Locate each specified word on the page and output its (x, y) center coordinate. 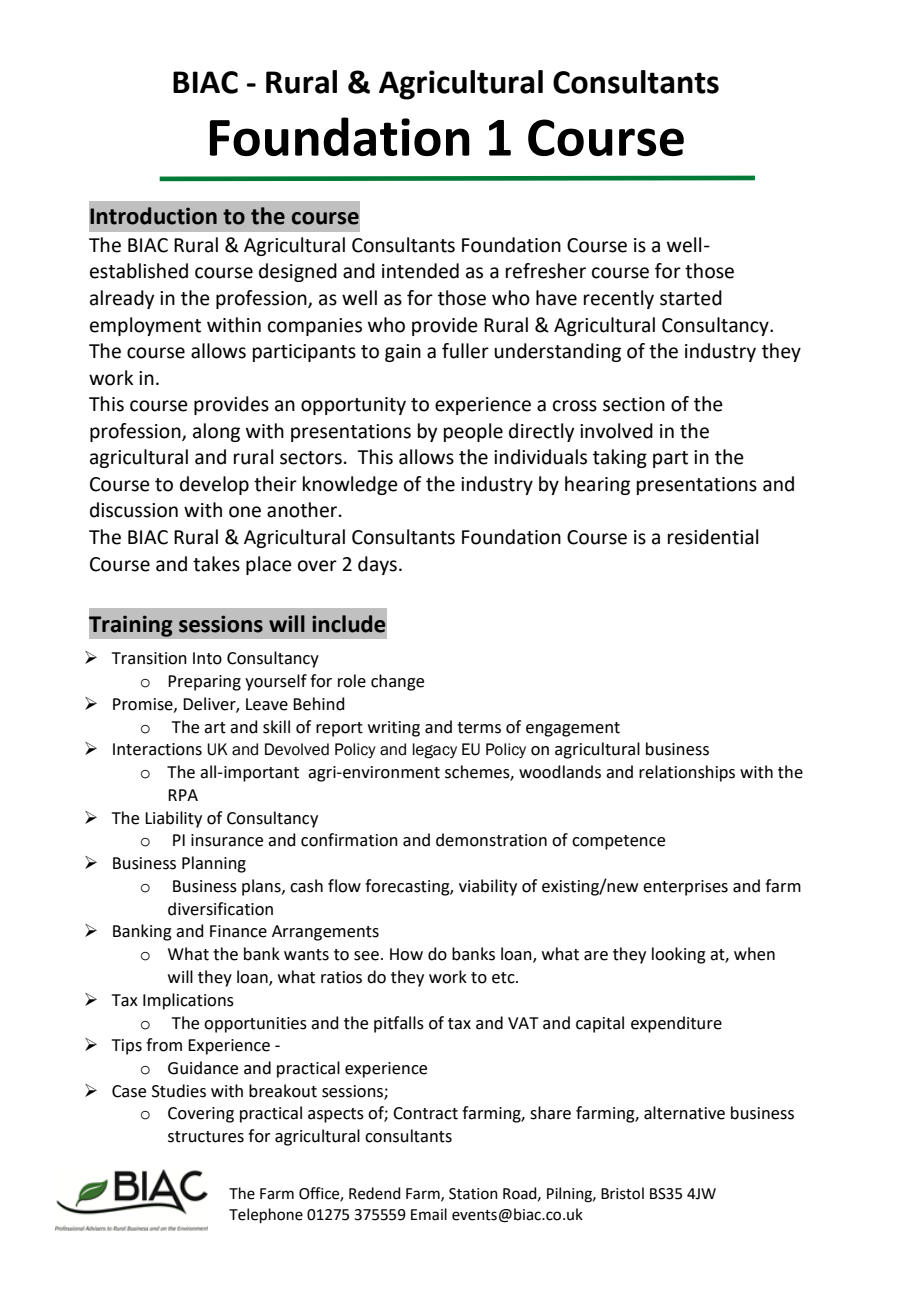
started (691, 298)
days (377, 565)
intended (420, 271)
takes (216, 564)
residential (713, 537)
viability (488, 887)
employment (145, 326)
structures (206, 1137)
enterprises (685, 888)
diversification (220, 909)
